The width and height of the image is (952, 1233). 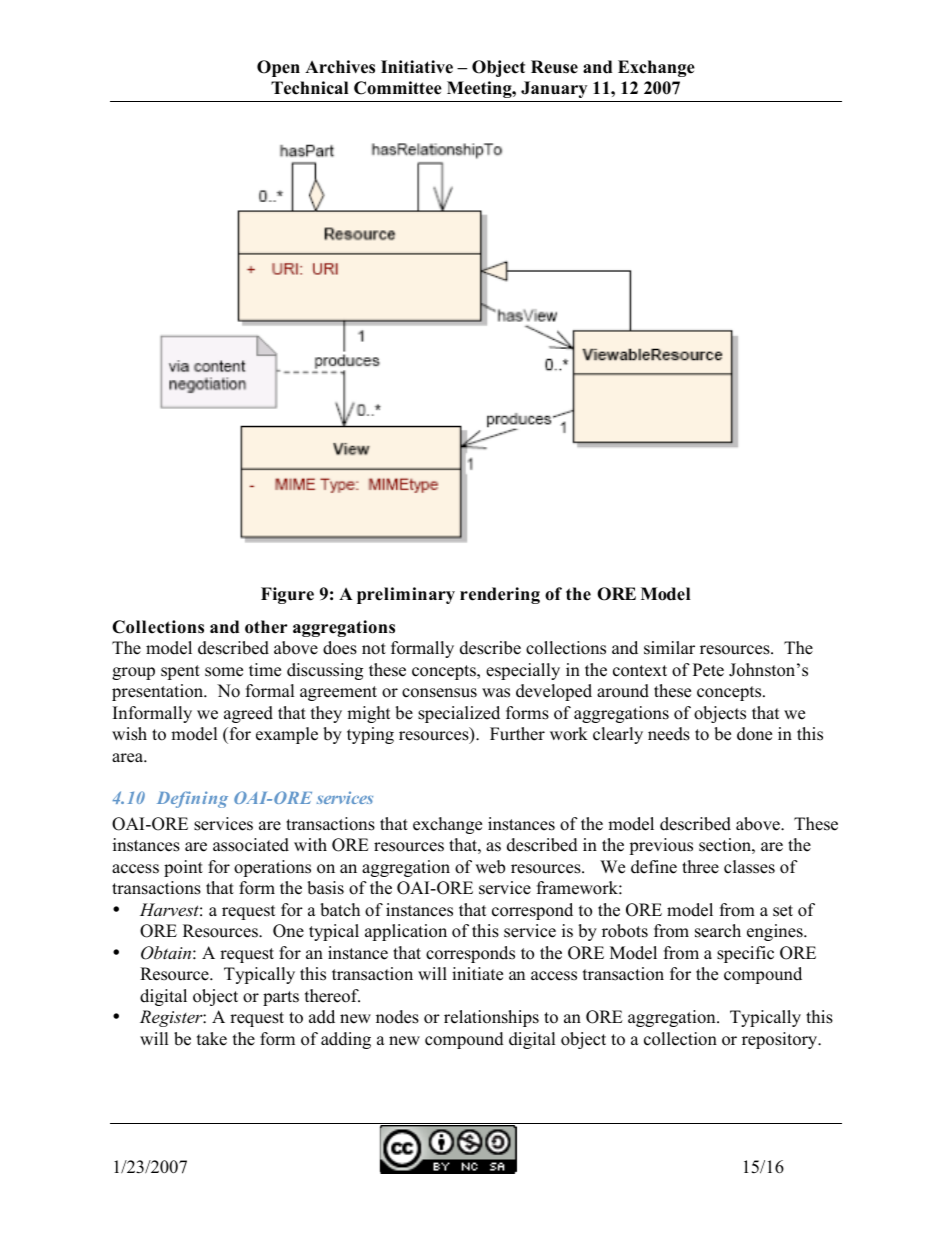 What do you see at coordinates (669, 648) in the image?
I see `similar` at bounding box center [669, 648].
